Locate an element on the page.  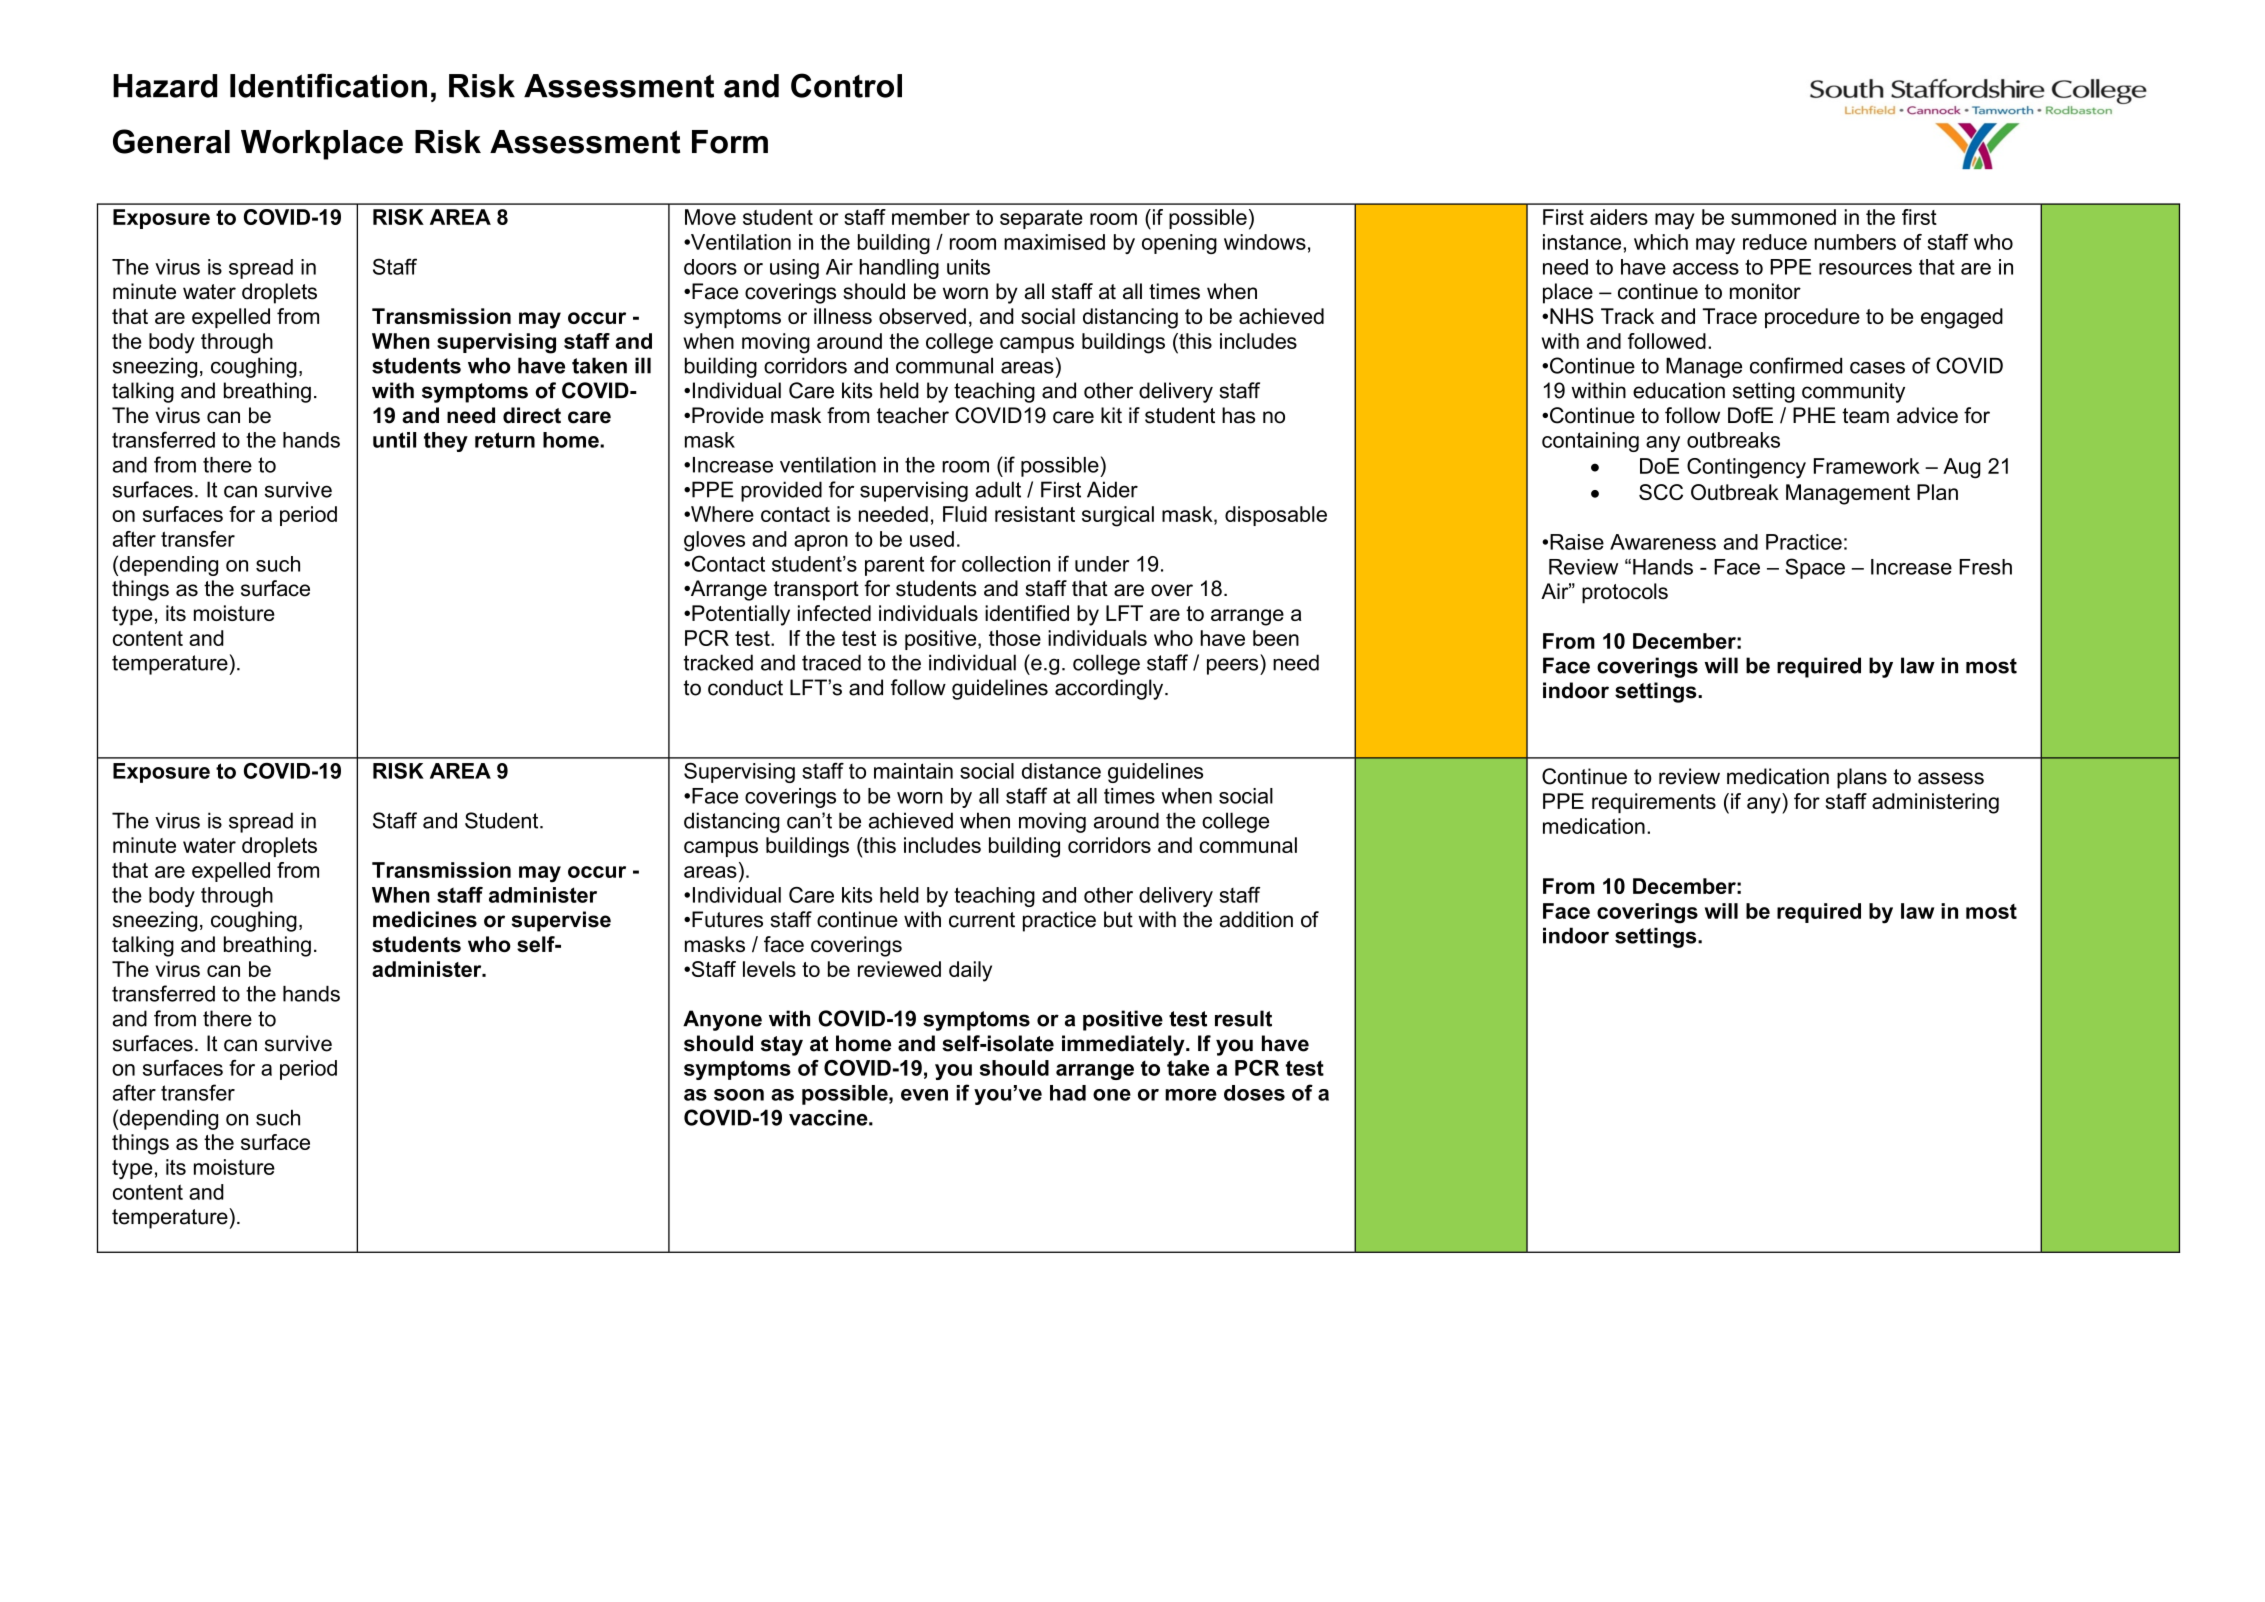
Control is located at coordinates (846, 85).
